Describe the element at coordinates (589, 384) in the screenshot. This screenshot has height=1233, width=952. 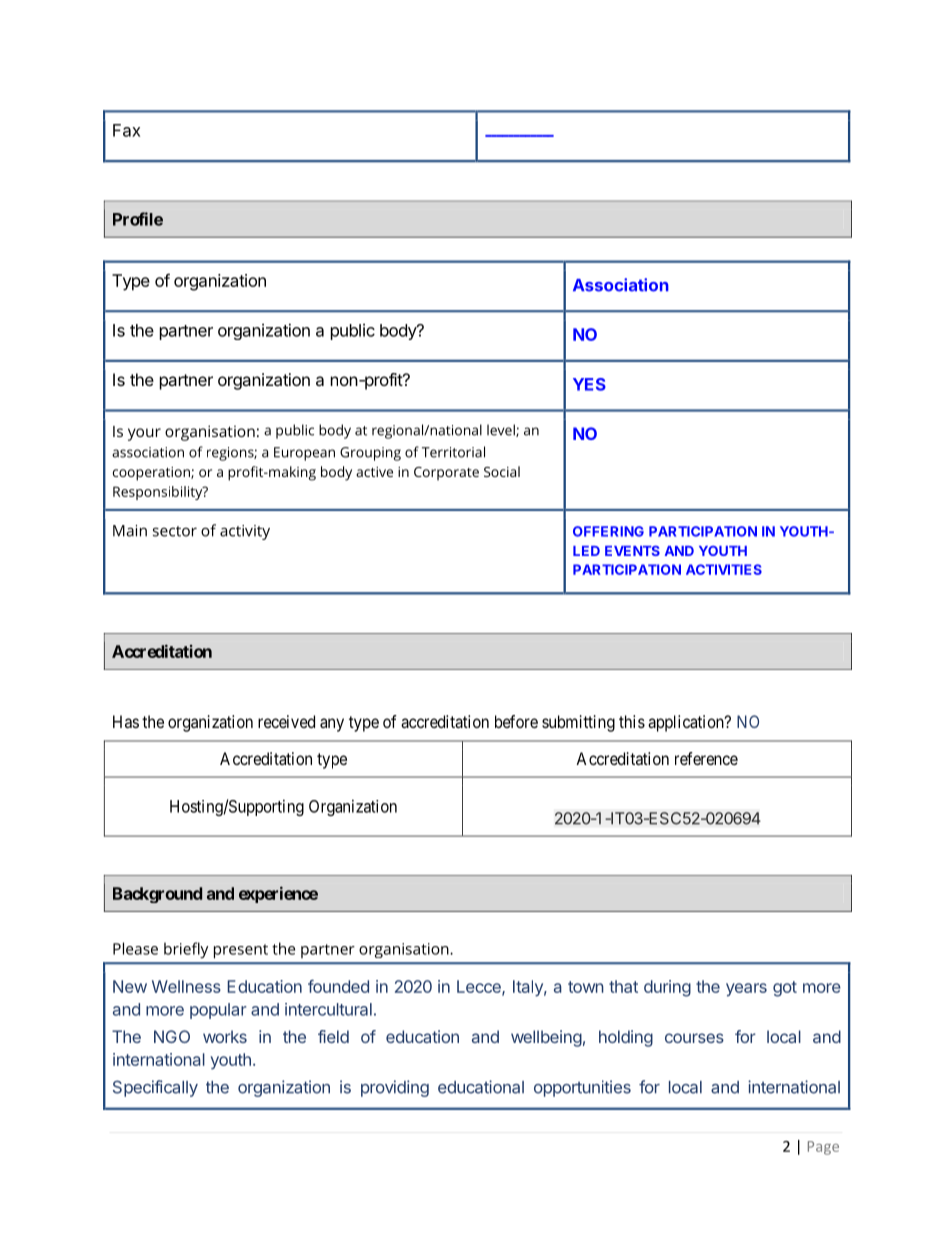
I see `YES` at that location.
